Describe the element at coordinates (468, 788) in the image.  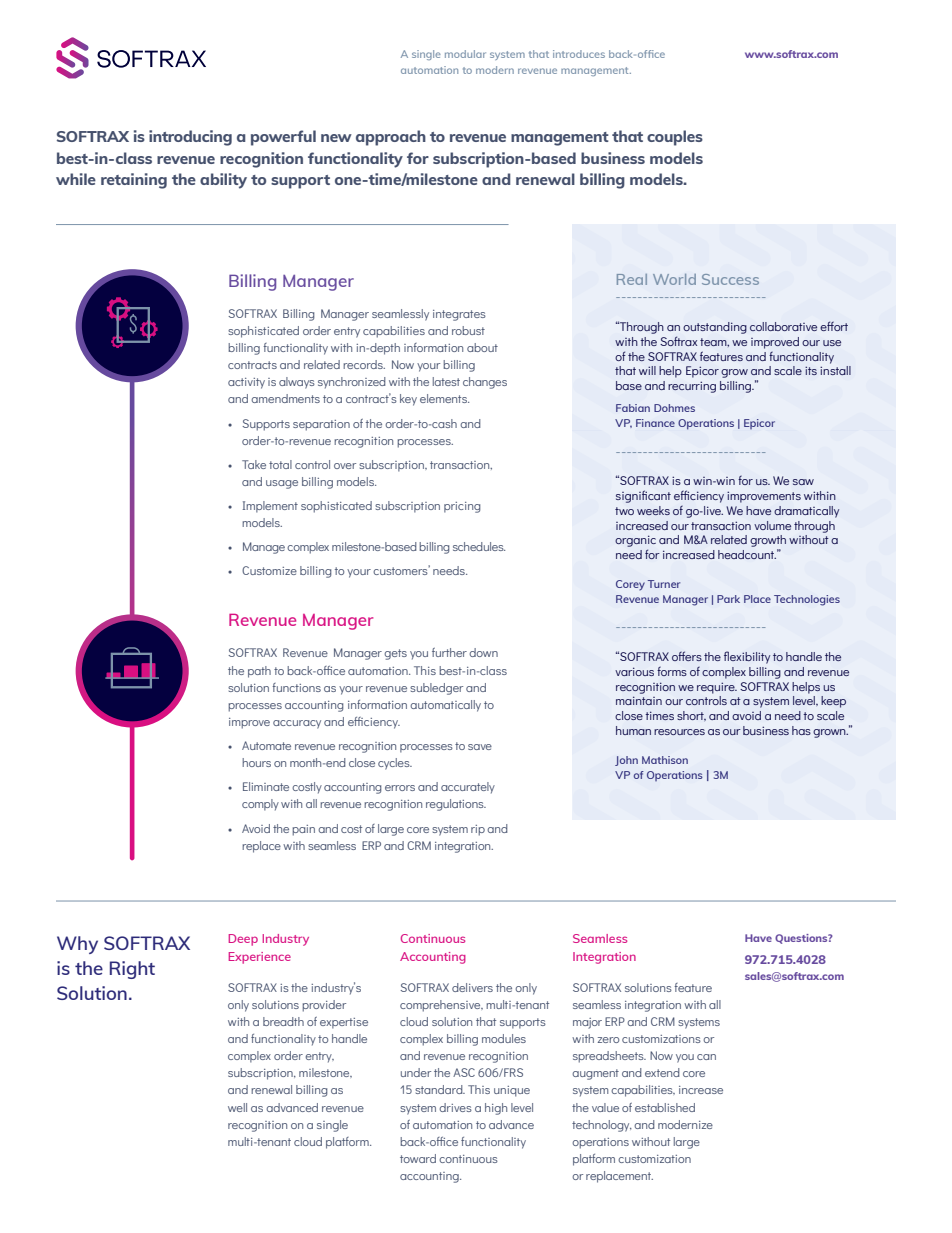
I see `accurately` at that location.
